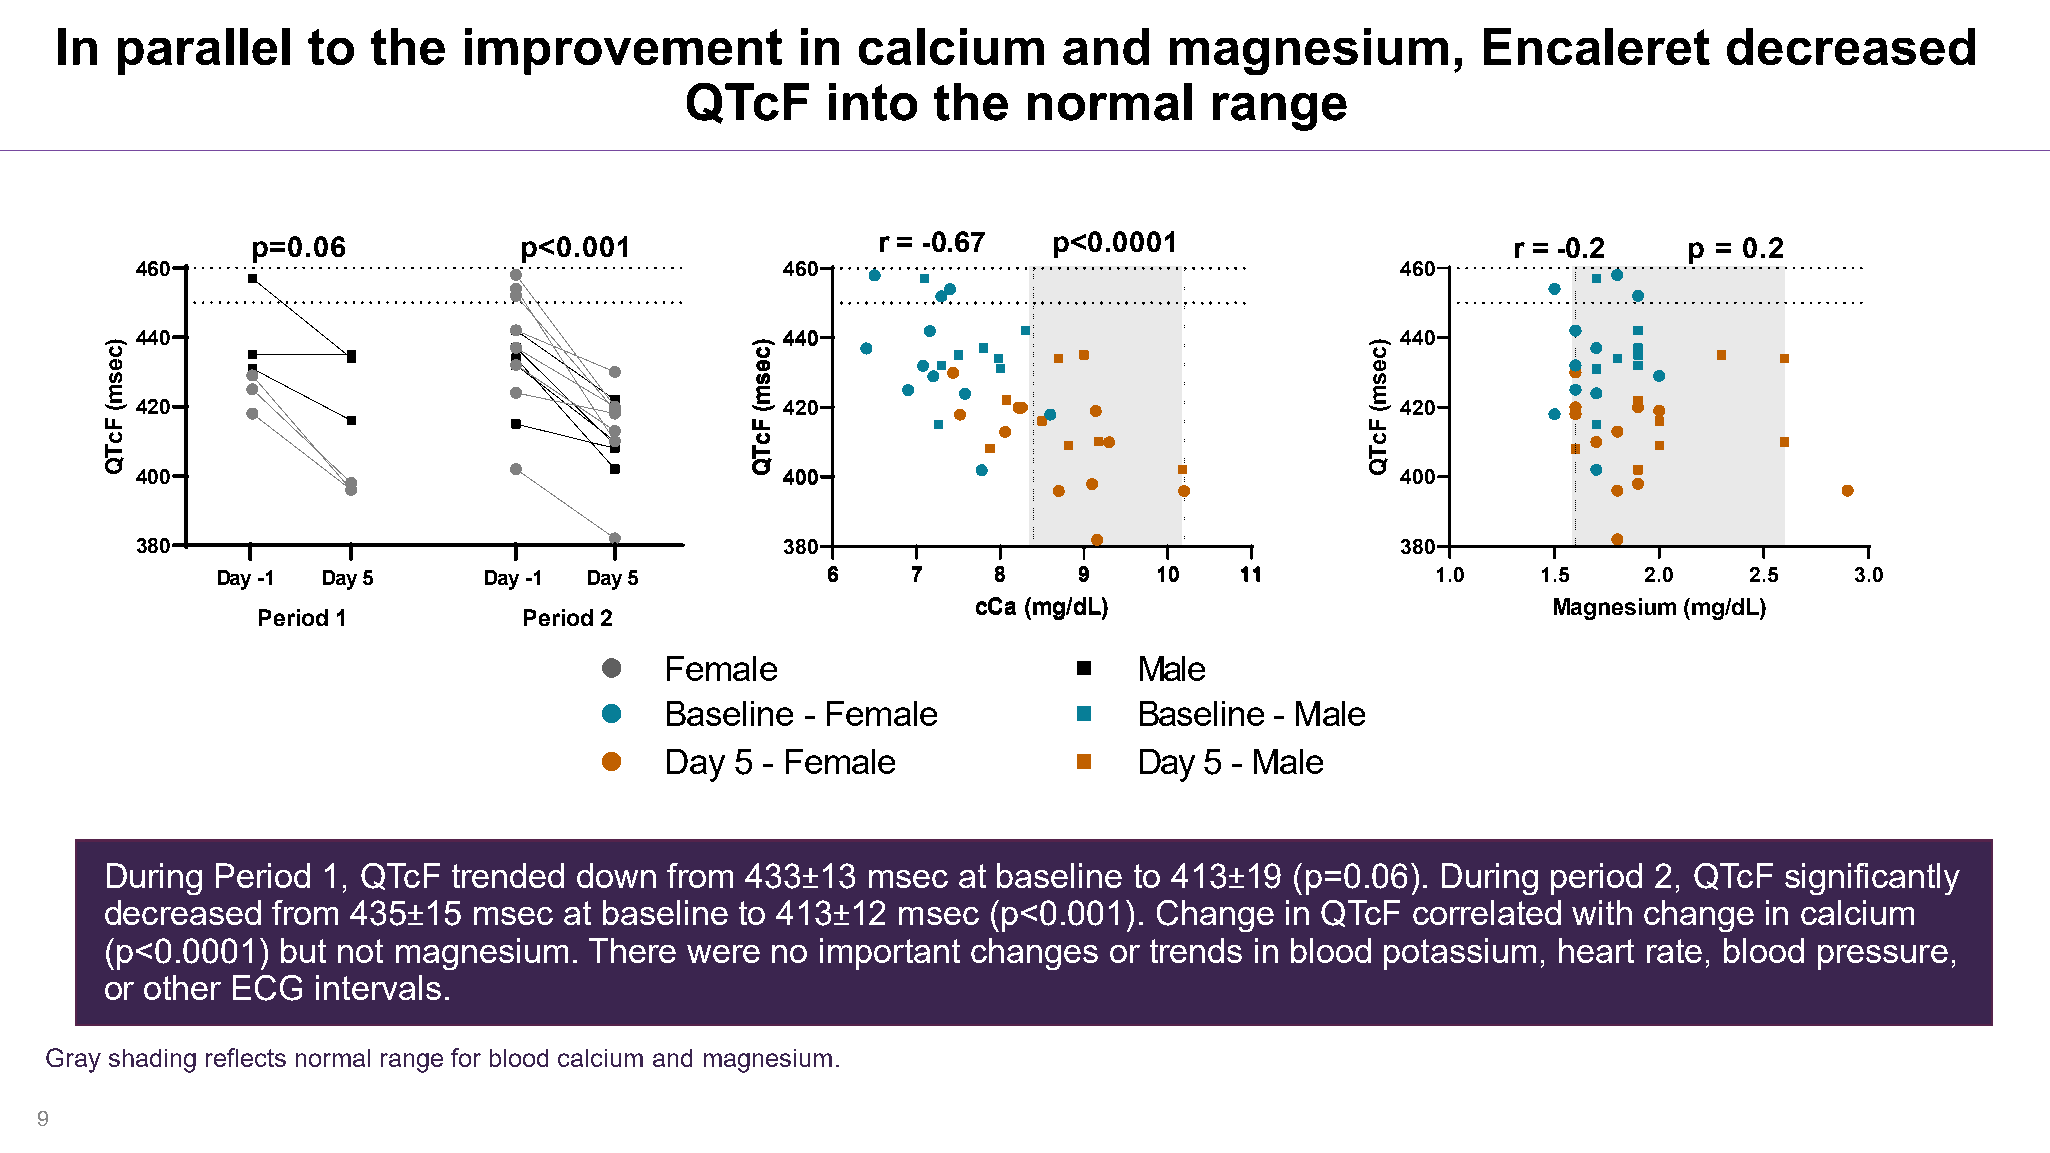  I want to click on heart, so click(1596, 950).
